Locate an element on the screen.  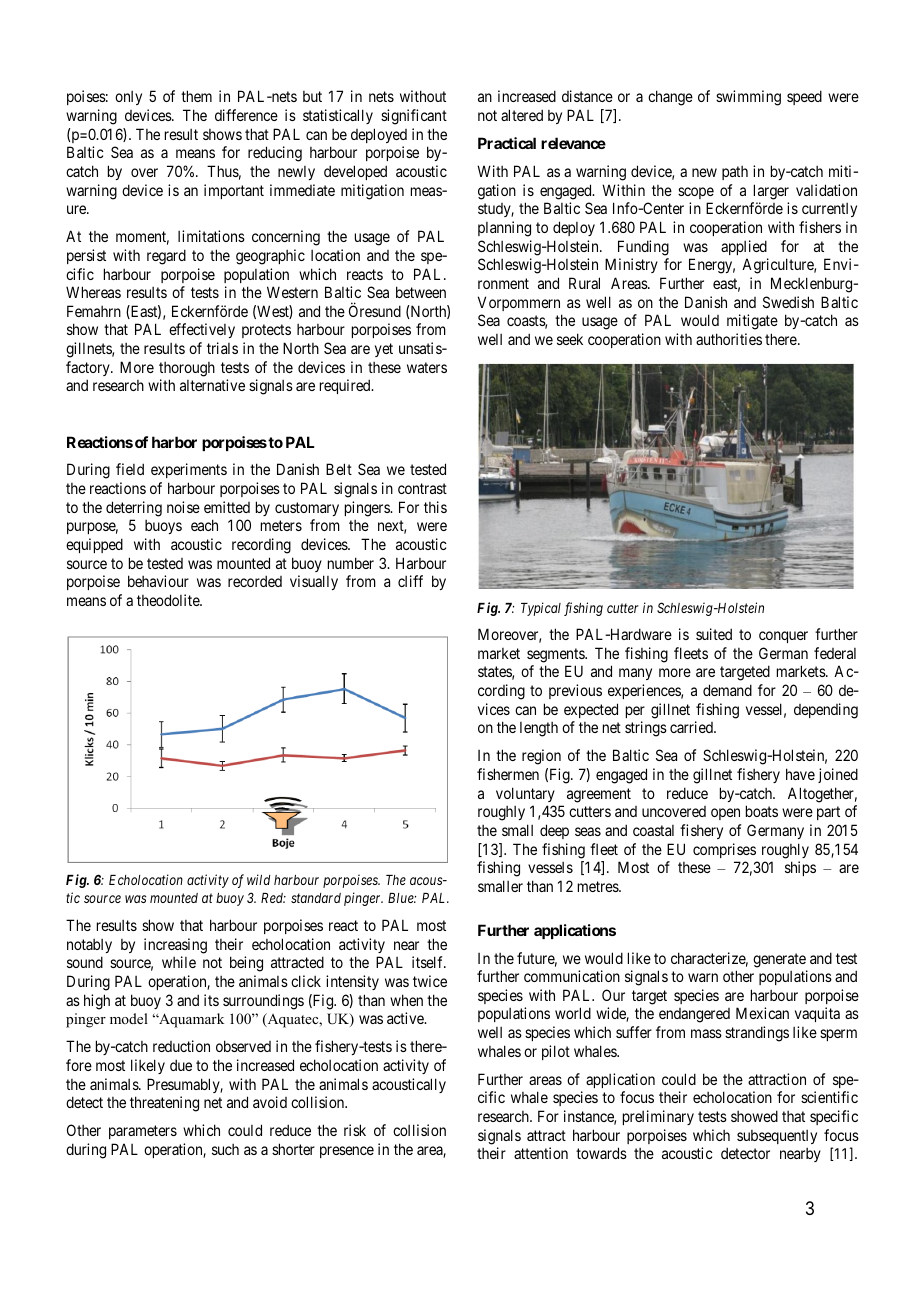
them is located at coordinates (196, 96).
